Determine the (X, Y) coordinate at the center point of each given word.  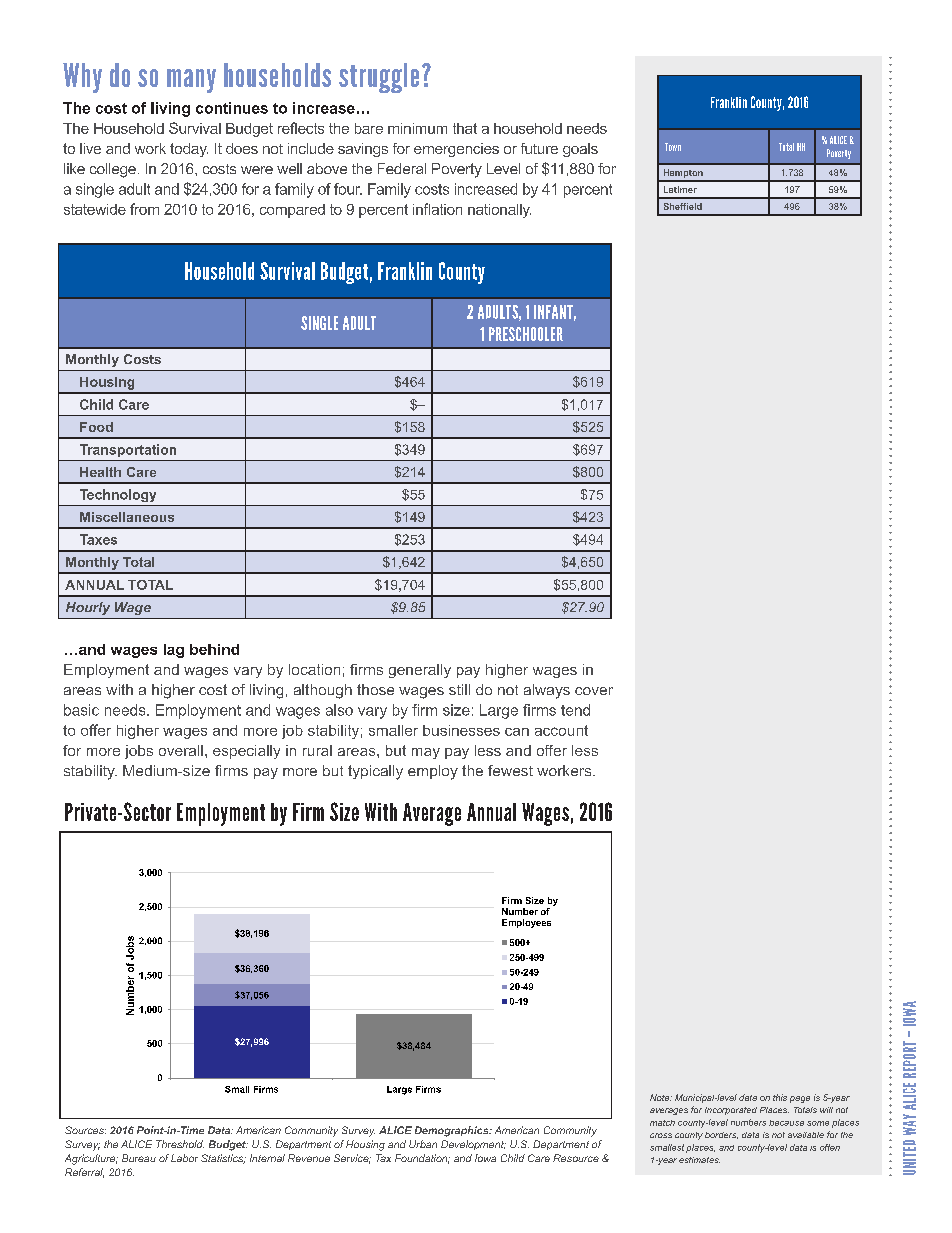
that (465, 128)
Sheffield (683, 206)
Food (96, 427)
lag (174, 651)
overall (181, 750)
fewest (510, 770)
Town (673, 147)
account (561, 730)
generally (420, 671)
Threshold (180, 1144)
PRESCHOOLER (526, 334)
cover (594, 691)
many (191, 81)
